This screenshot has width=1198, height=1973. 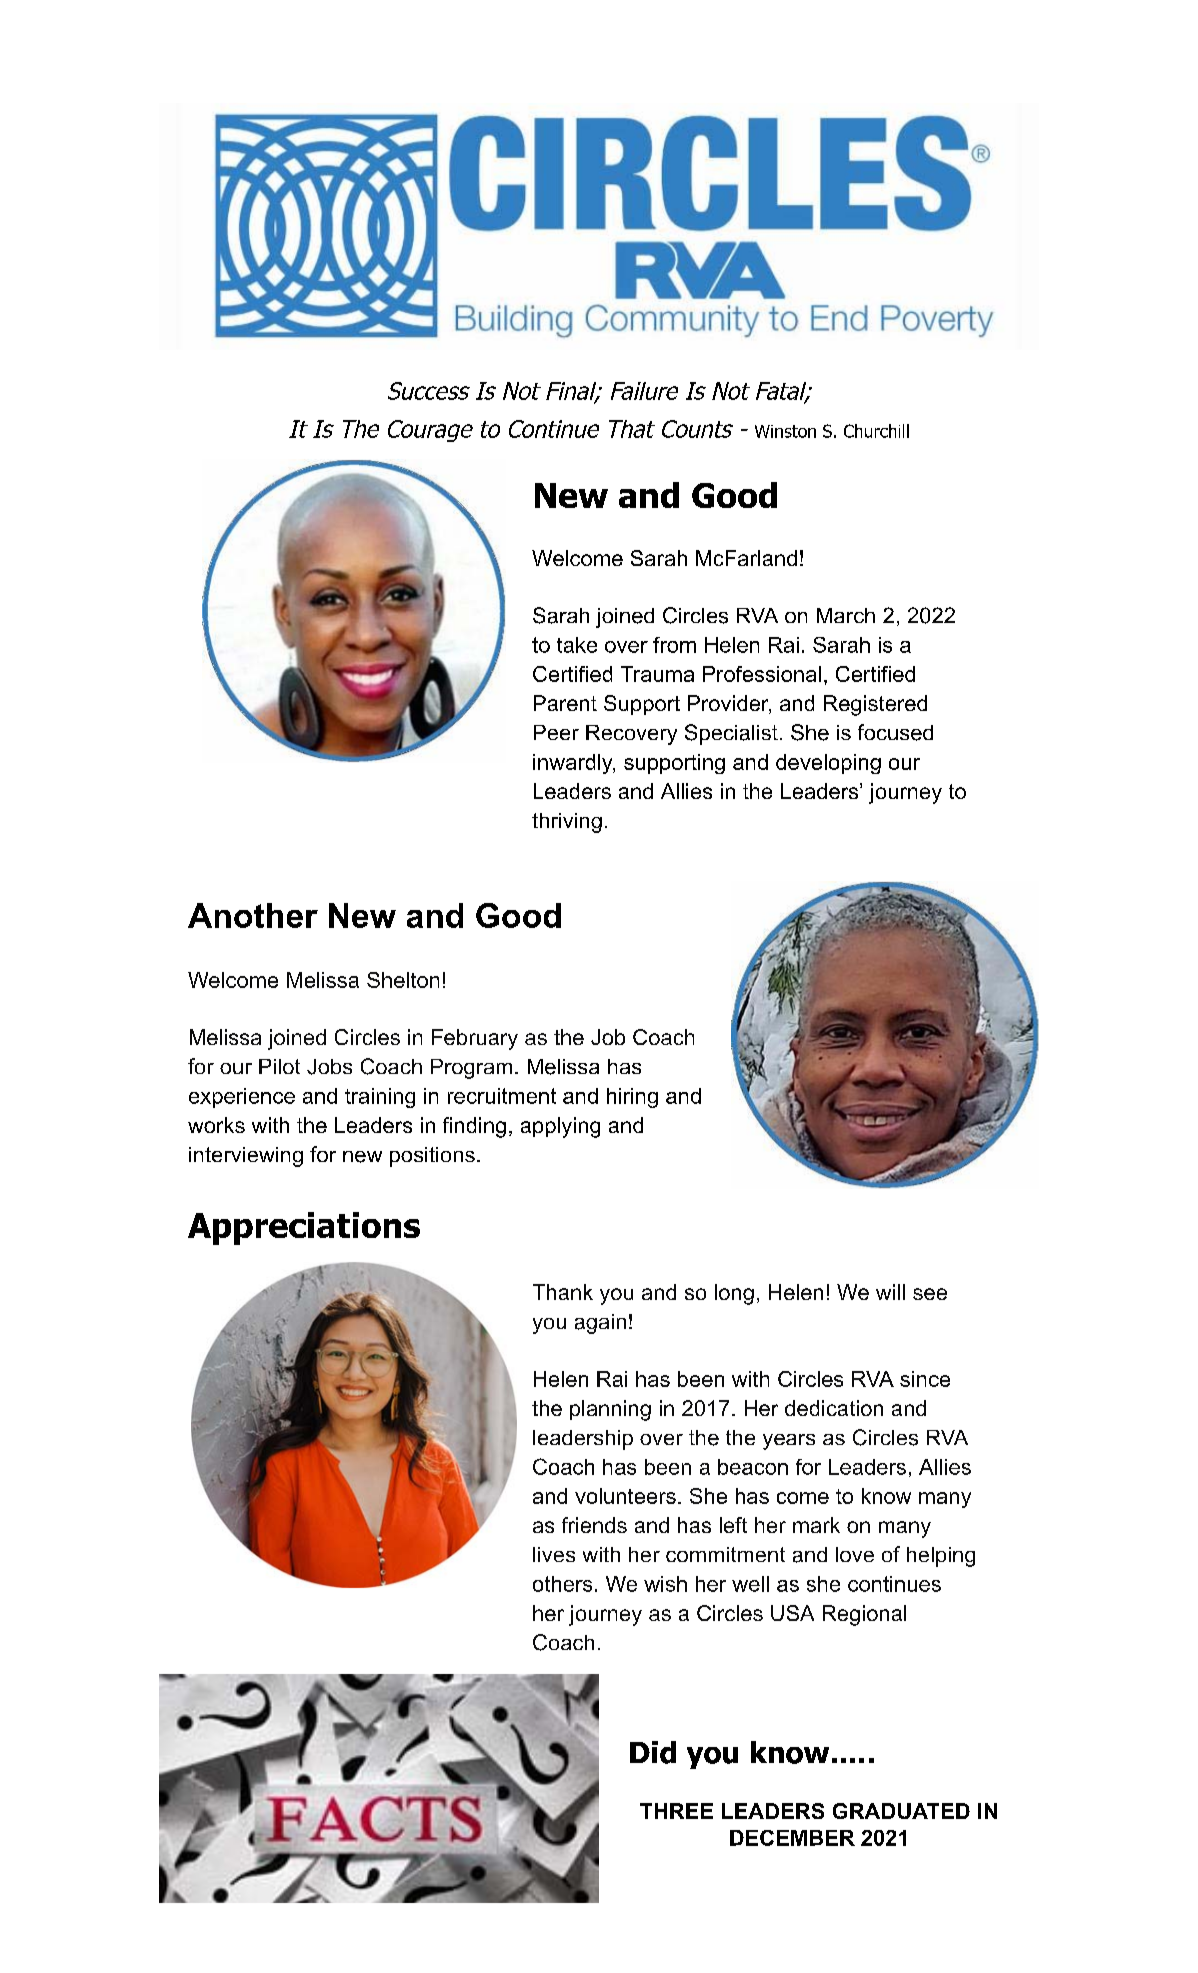 I want to click on lives, so click(x=554, y=1554).
